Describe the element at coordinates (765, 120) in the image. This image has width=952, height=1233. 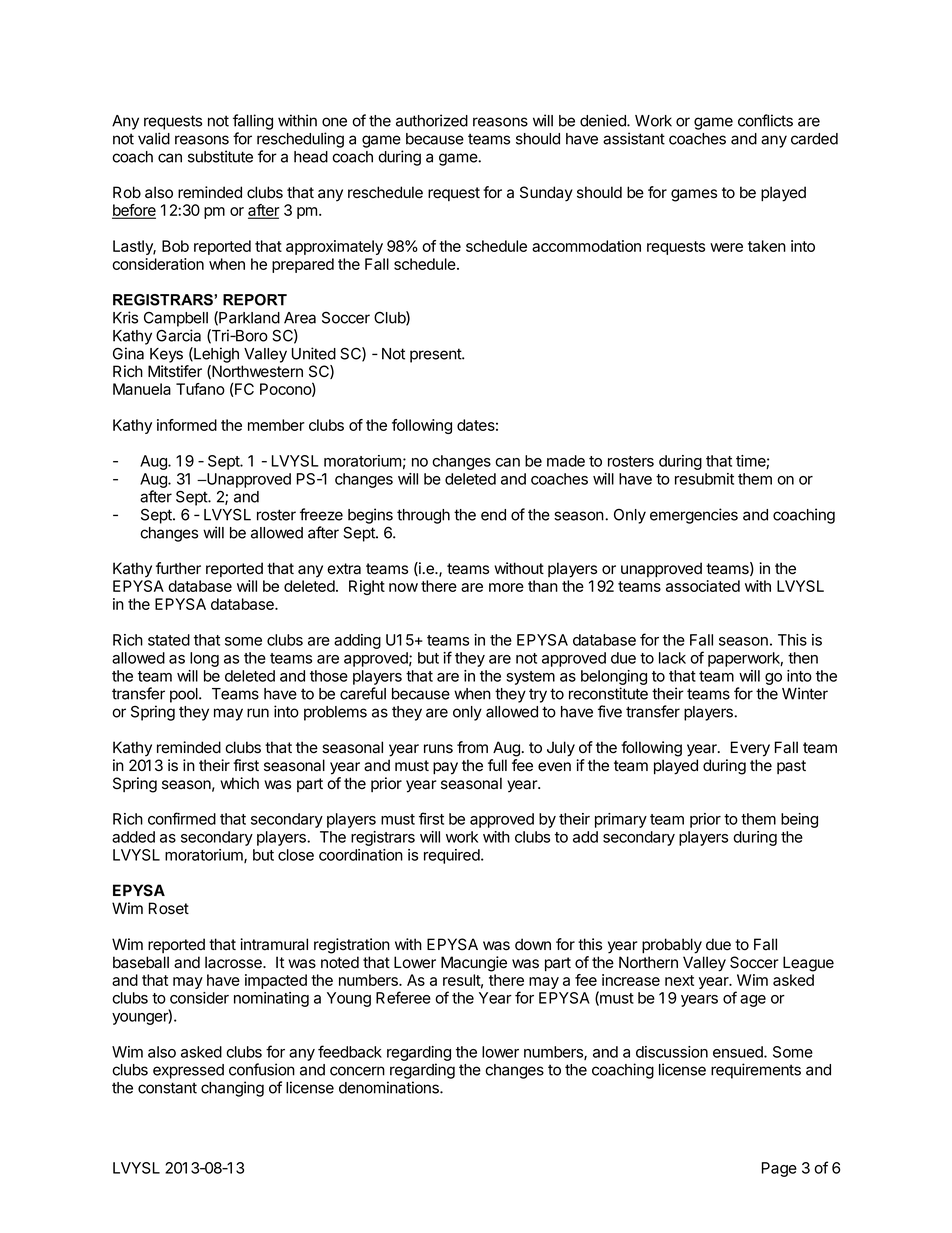
I see `conflicts` at that location.
